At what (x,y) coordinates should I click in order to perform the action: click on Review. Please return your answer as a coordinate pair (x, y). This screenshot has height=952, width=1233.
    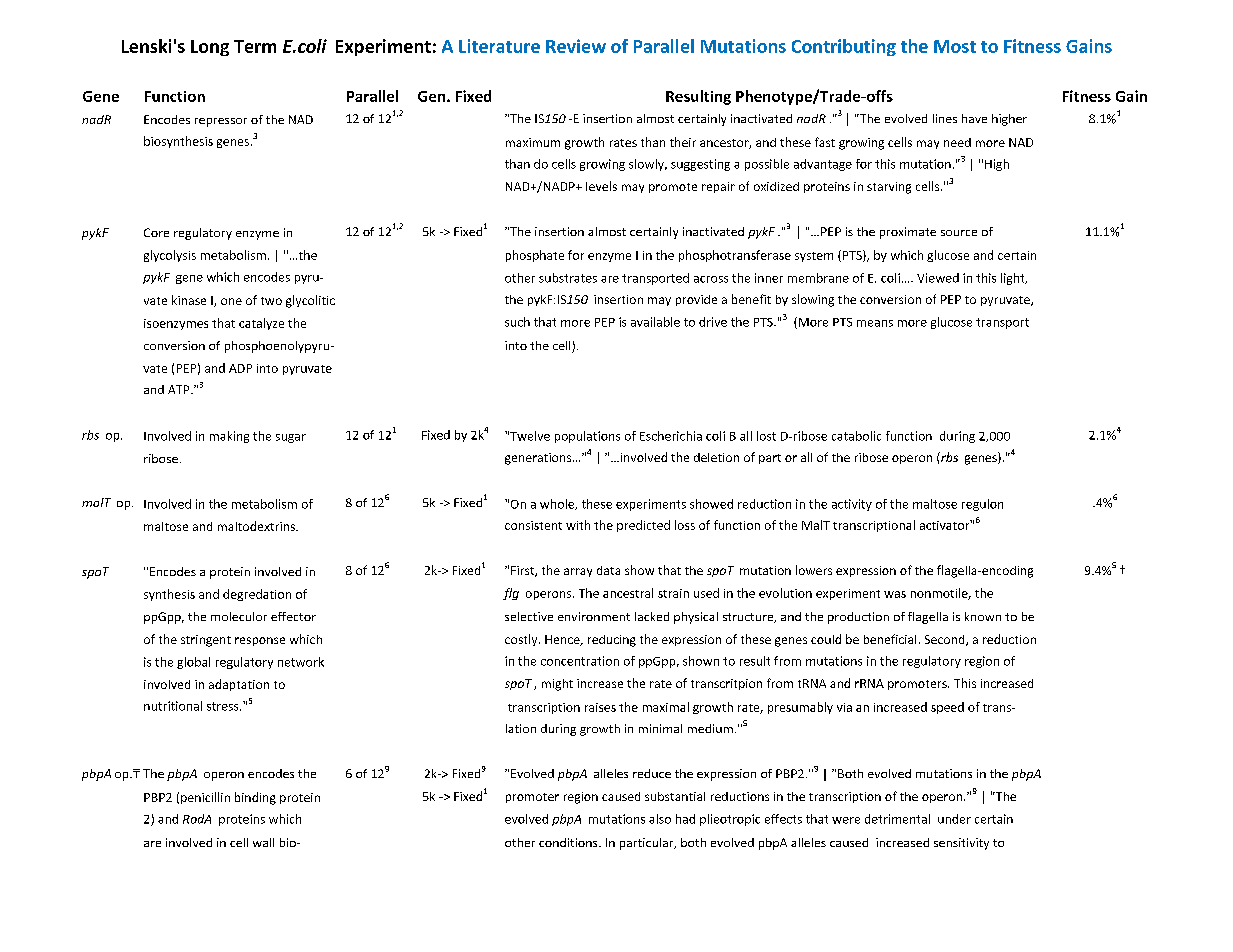
    Looking at the image, I should click on (576, 46).
